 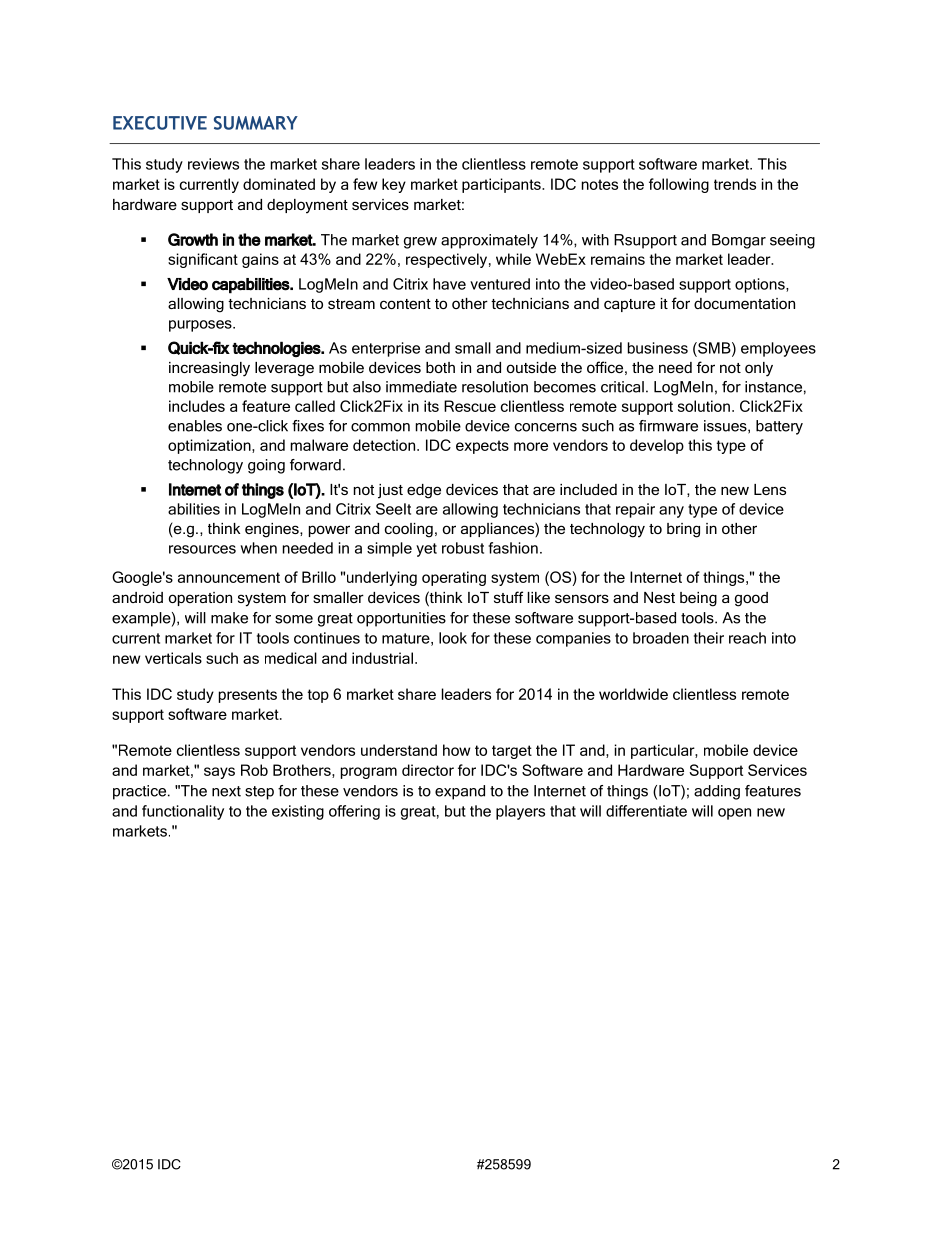 I want to click on adding, so click(x=717, y=792).
